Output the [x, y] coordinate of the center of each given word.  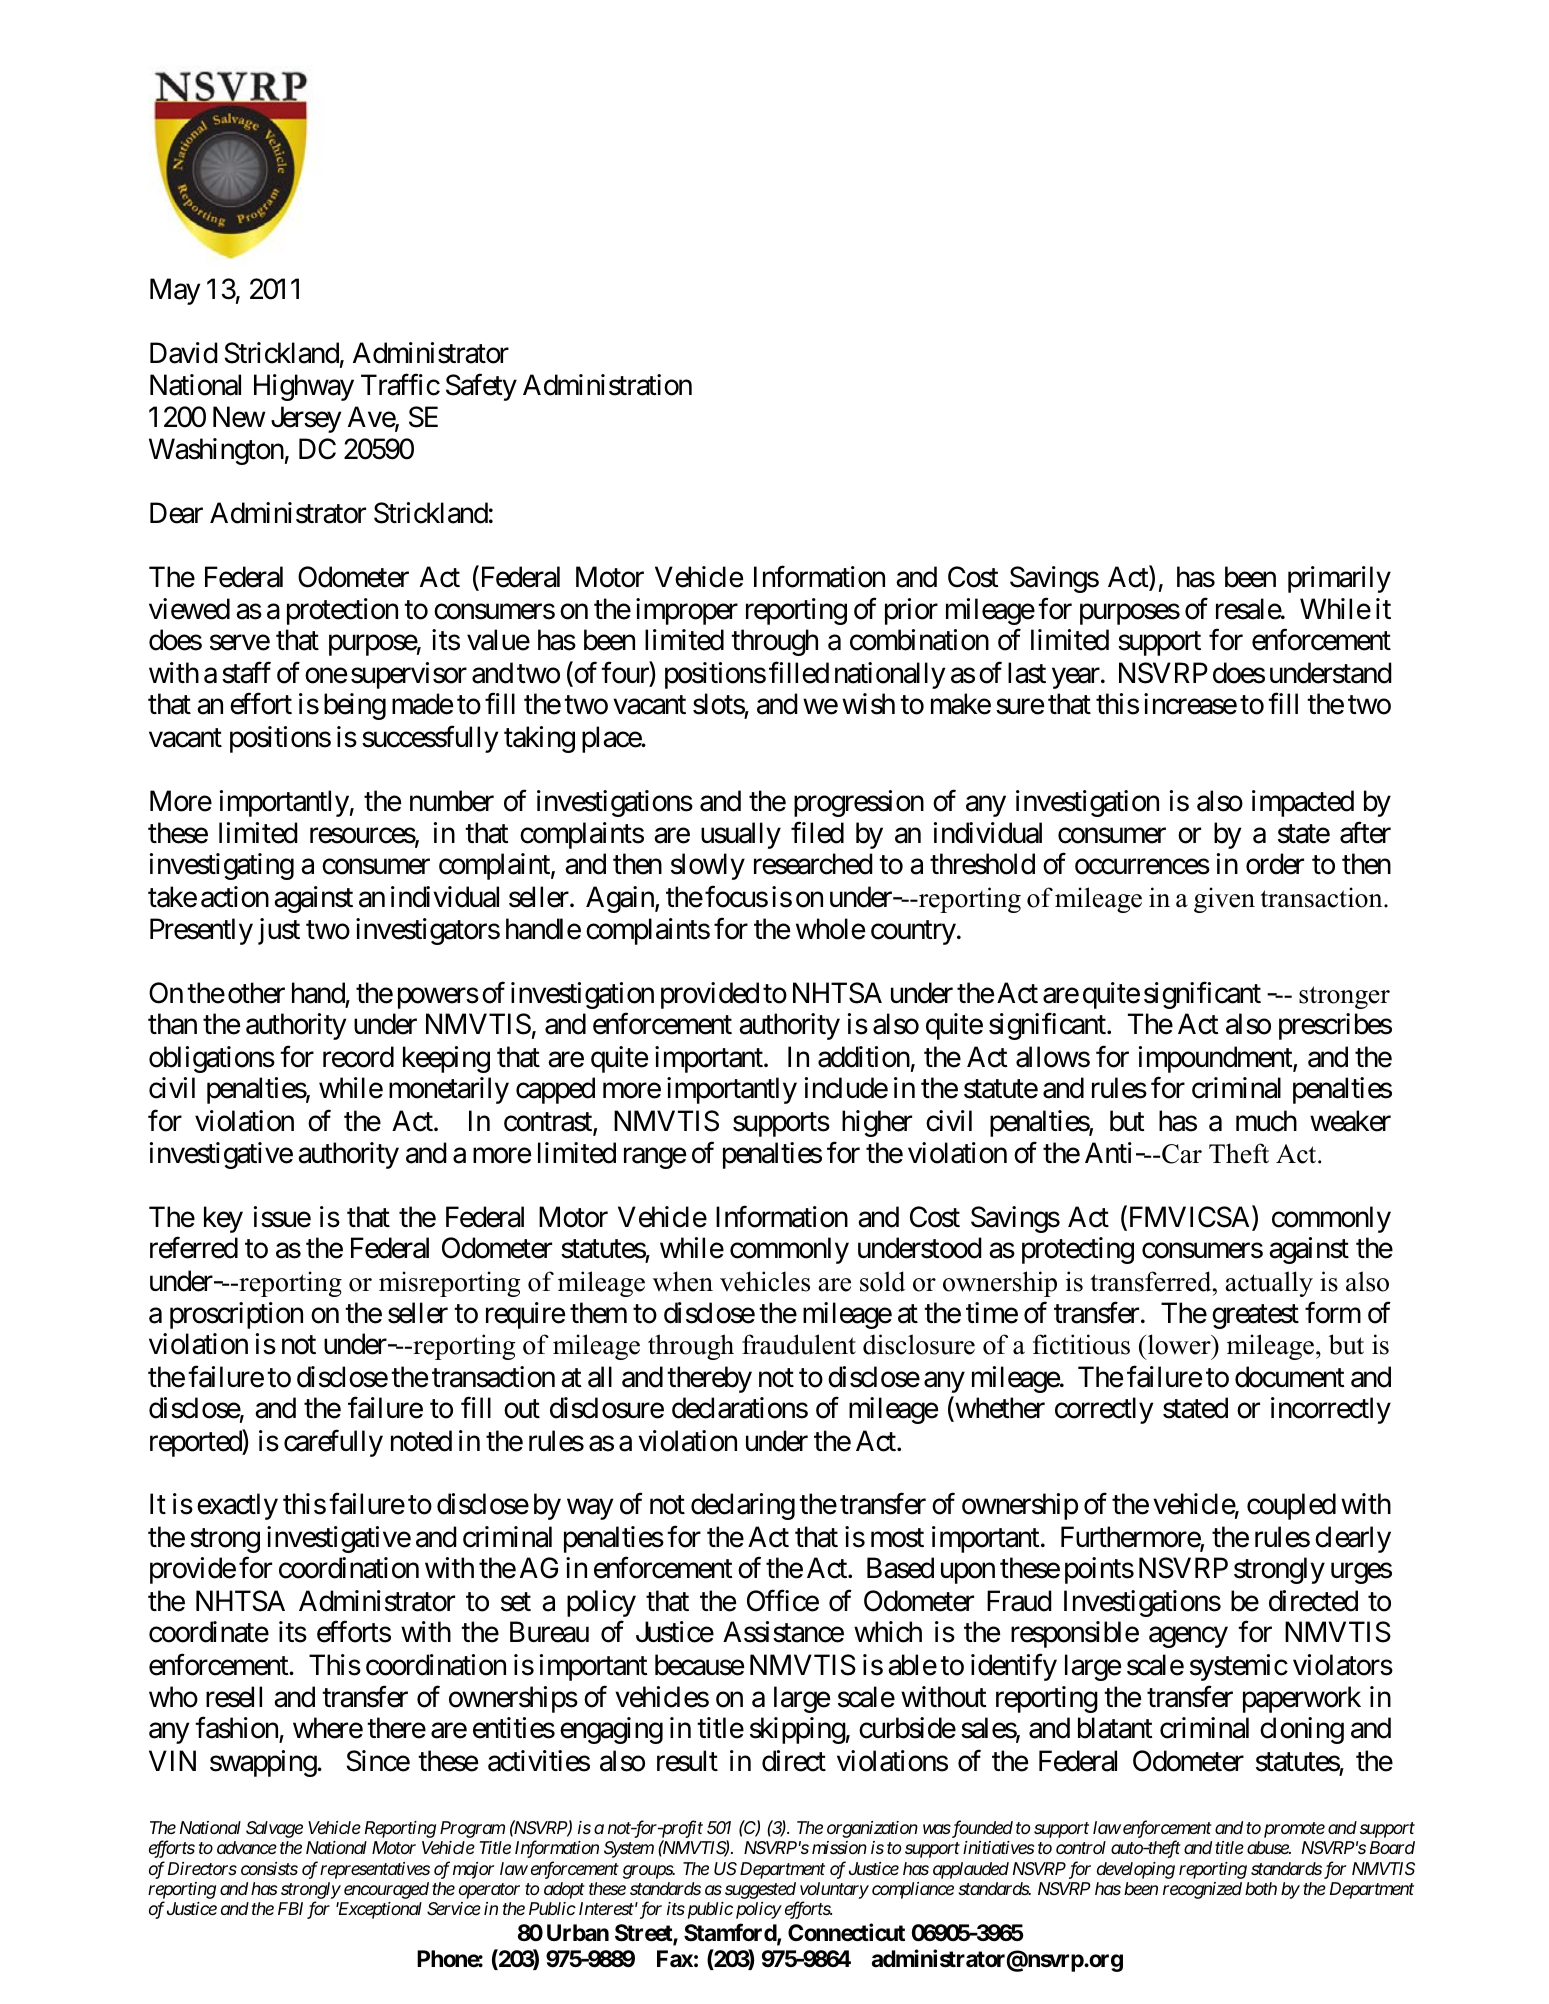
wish [868, 704]
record [358, 1057]
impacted [1303, 803]
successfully [430, 739]
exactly [237, 1506]
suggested [760, 1890]
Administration [607, 385]
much [1266, 1121]
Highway [304, 387]
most [897, 1538]
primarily [1339, 579]
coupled [1291, 1506]
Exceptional [379, 1910]
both [1261, 1888]
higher [877, 1123]
